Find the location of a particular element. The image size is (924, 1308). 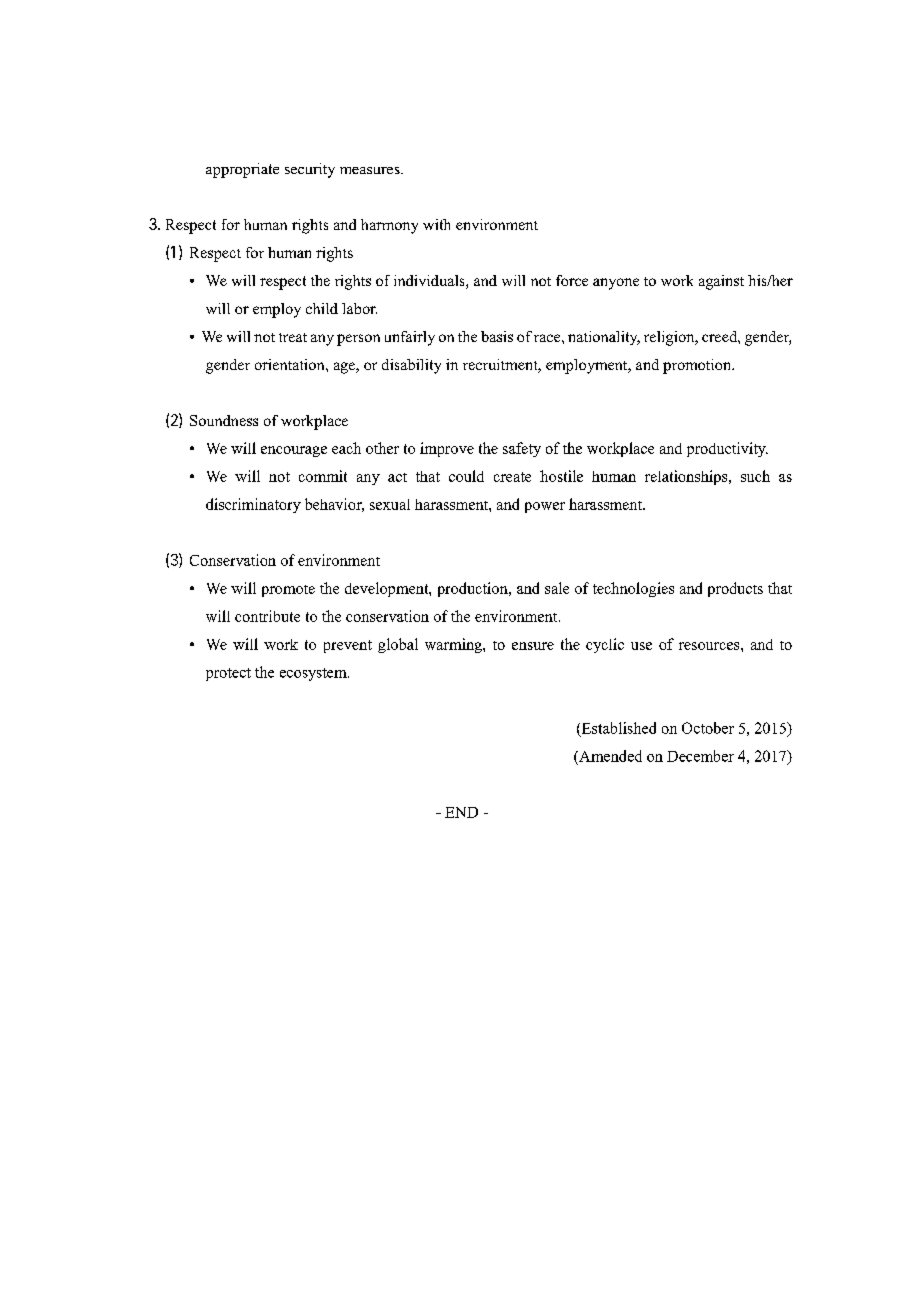

encourage is located at coordinates (294, 451).
